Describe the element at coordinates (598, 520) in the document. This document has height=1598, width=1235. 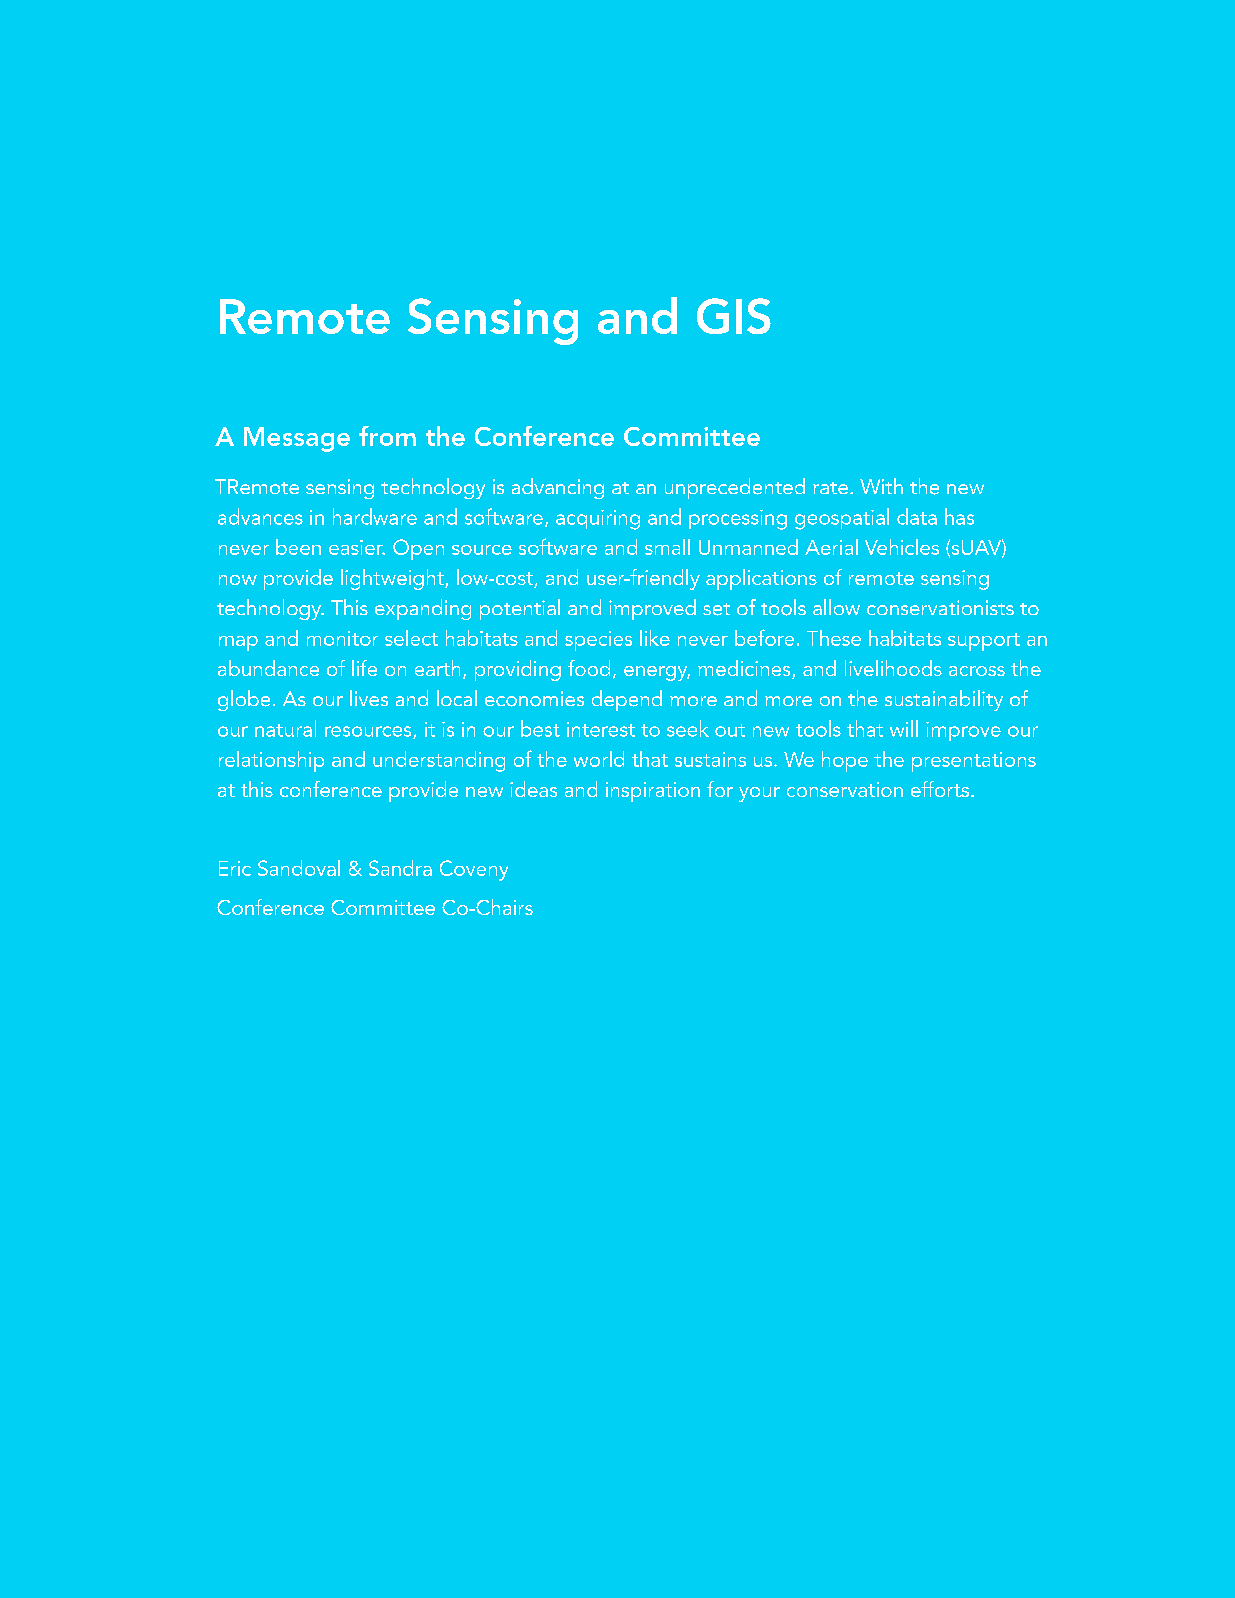
I see `acquiring` at that location.
